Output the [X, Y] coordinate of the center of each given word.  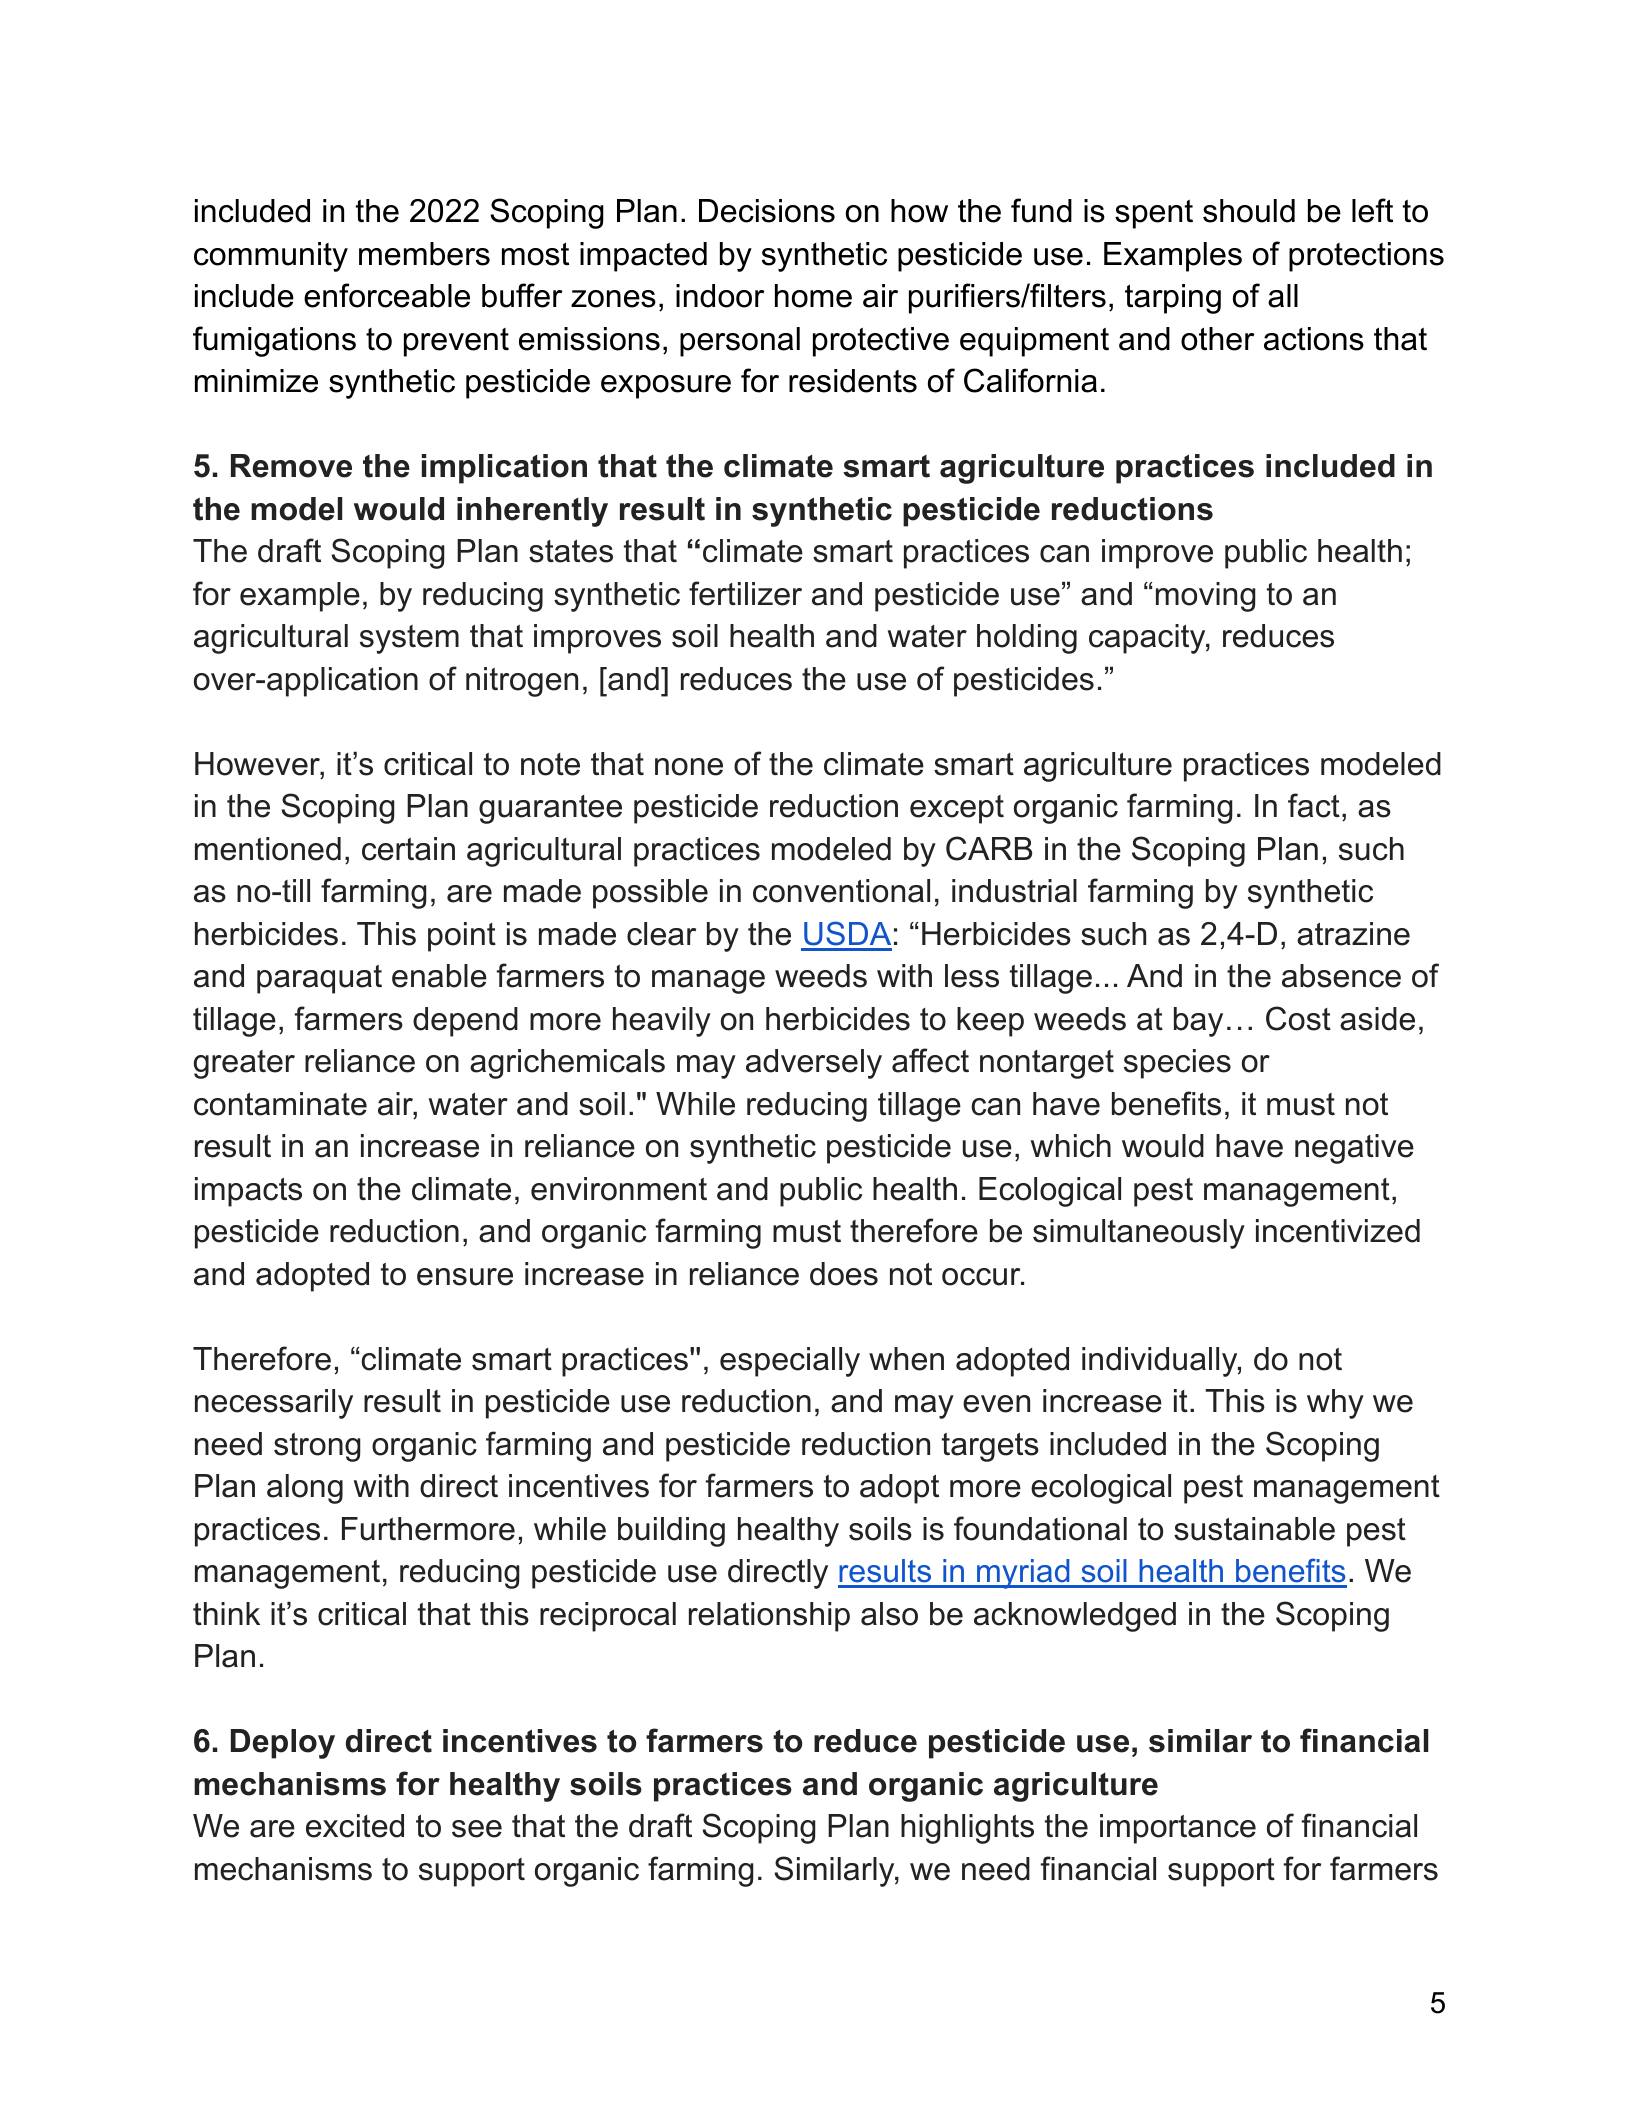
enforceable [387, 295]
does [844, 1274]
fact [1314, 805]
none [689, 767]
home [813, 296]
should [1249, 211]
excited [355, 1826]
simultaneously [1139, 1234]
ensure [465, 1277]
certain [408, 849]
